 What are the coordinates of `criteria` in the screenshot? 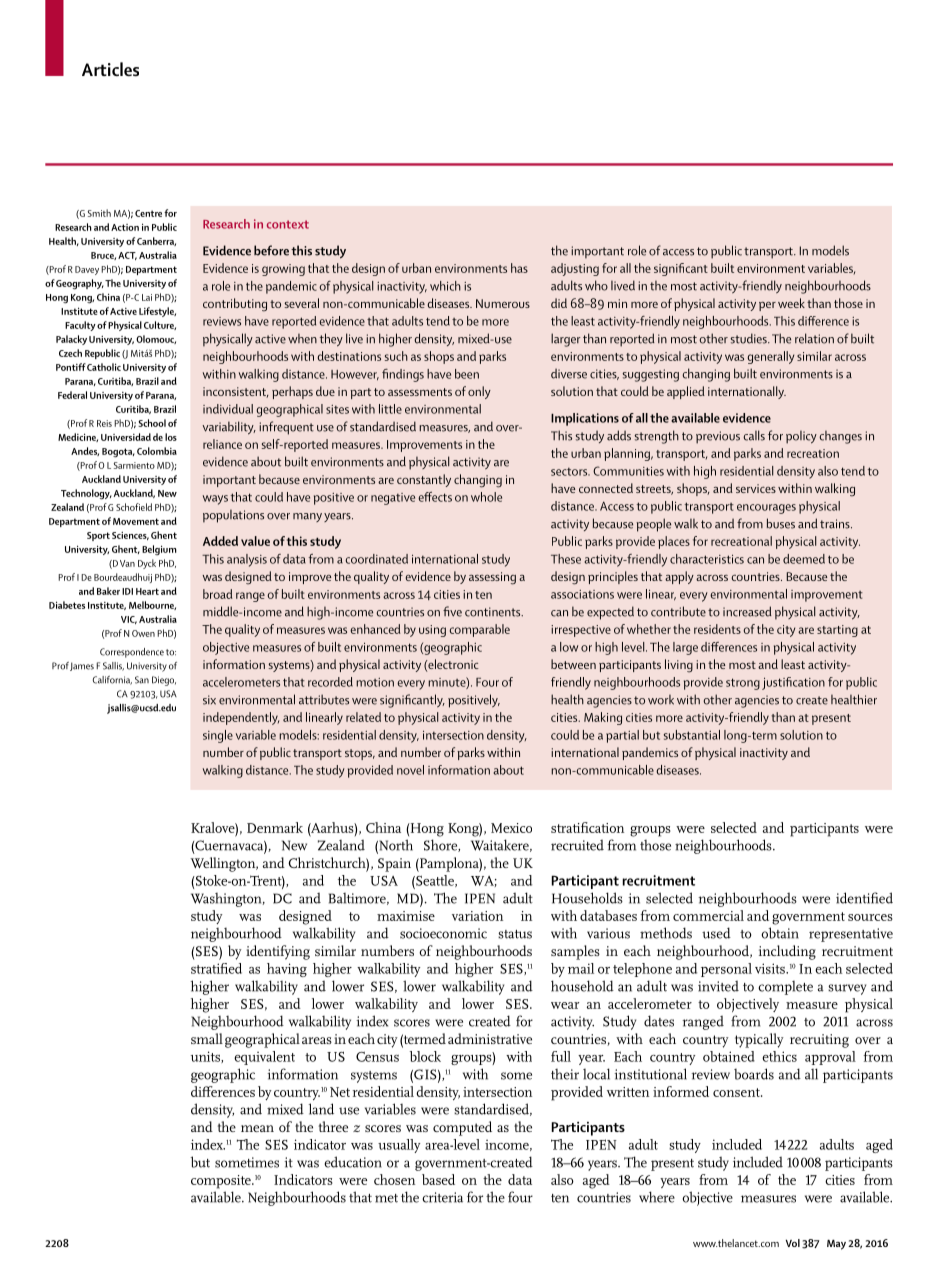 It's located at (442, 1197).
